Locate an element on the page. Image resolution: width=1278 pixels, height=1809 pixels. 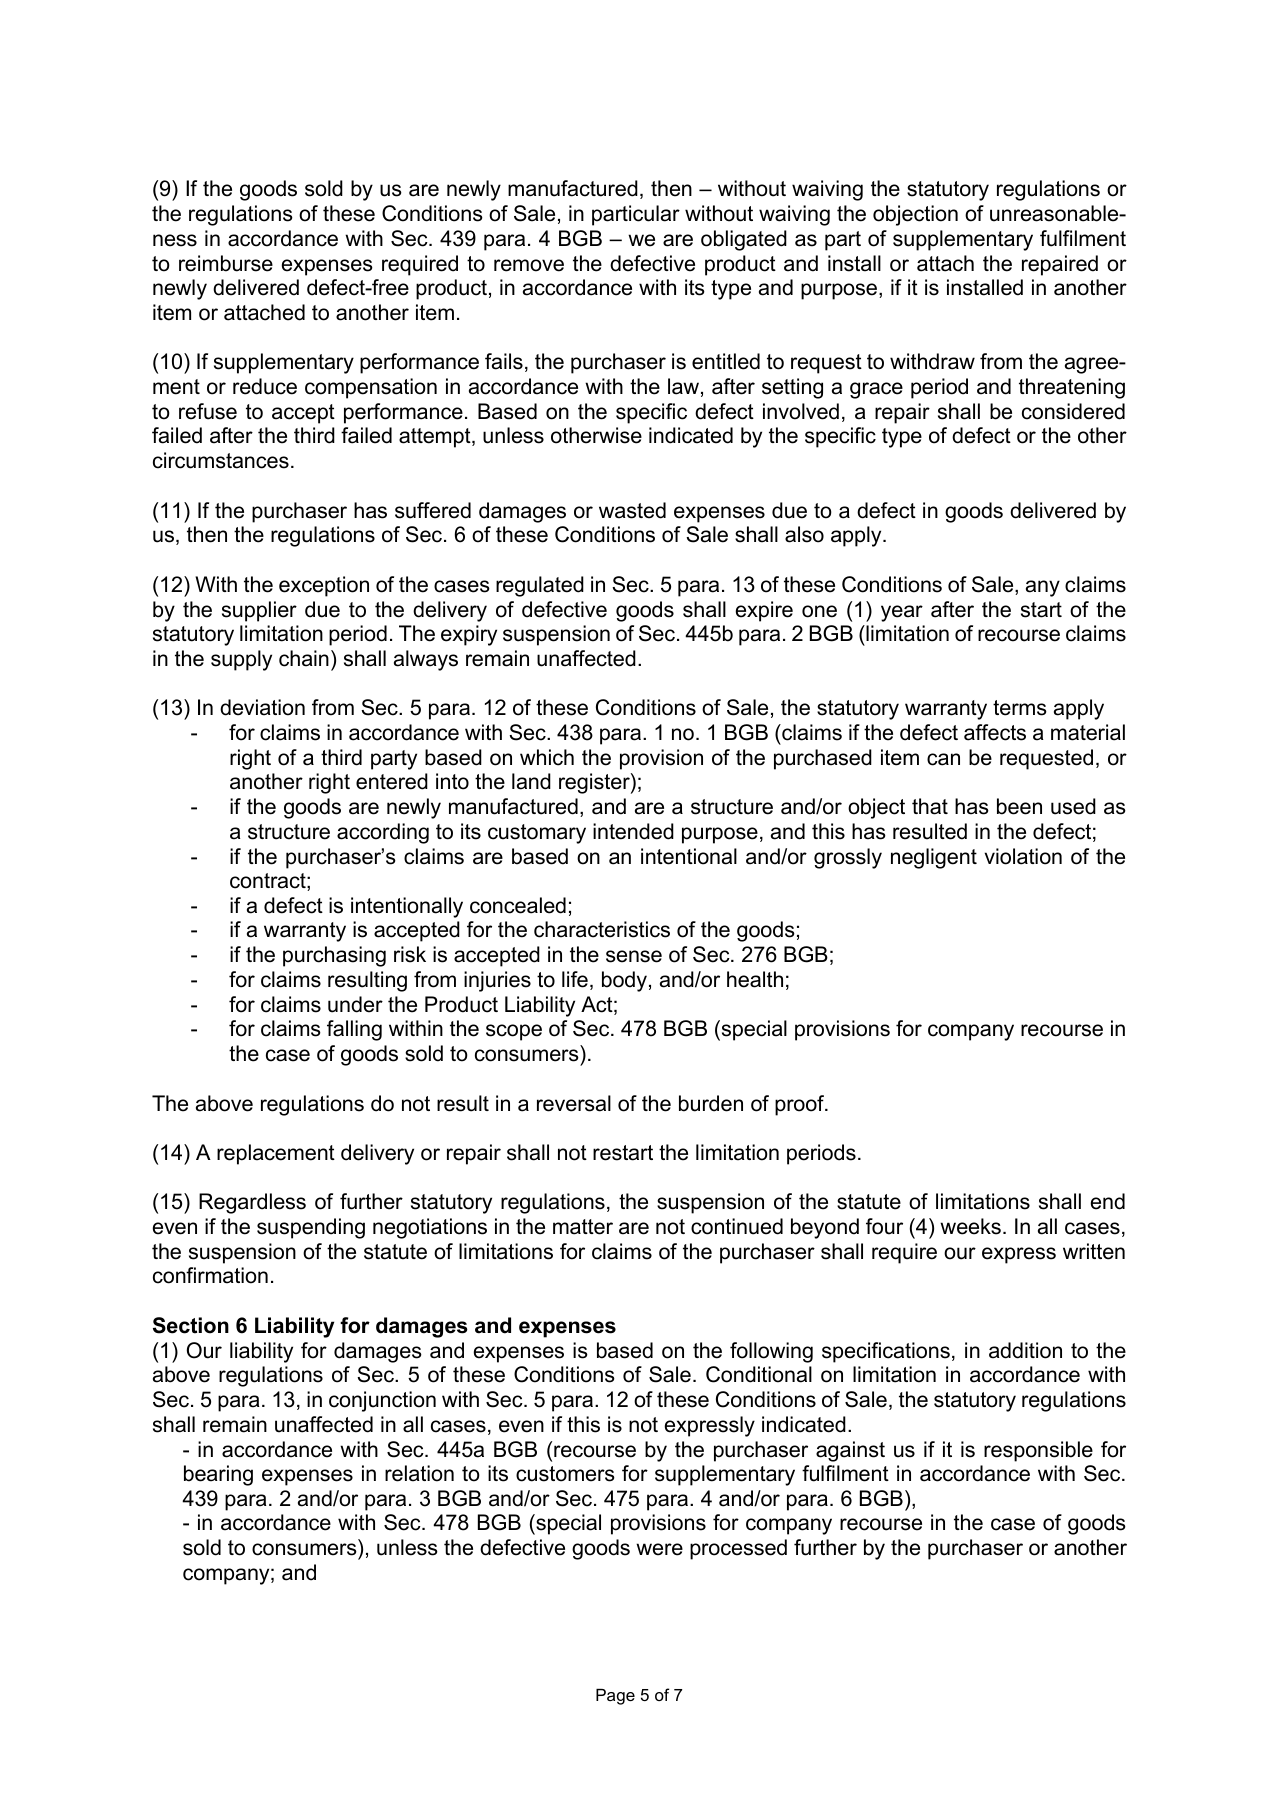
bearing is located at coordinates (218, 1475).
